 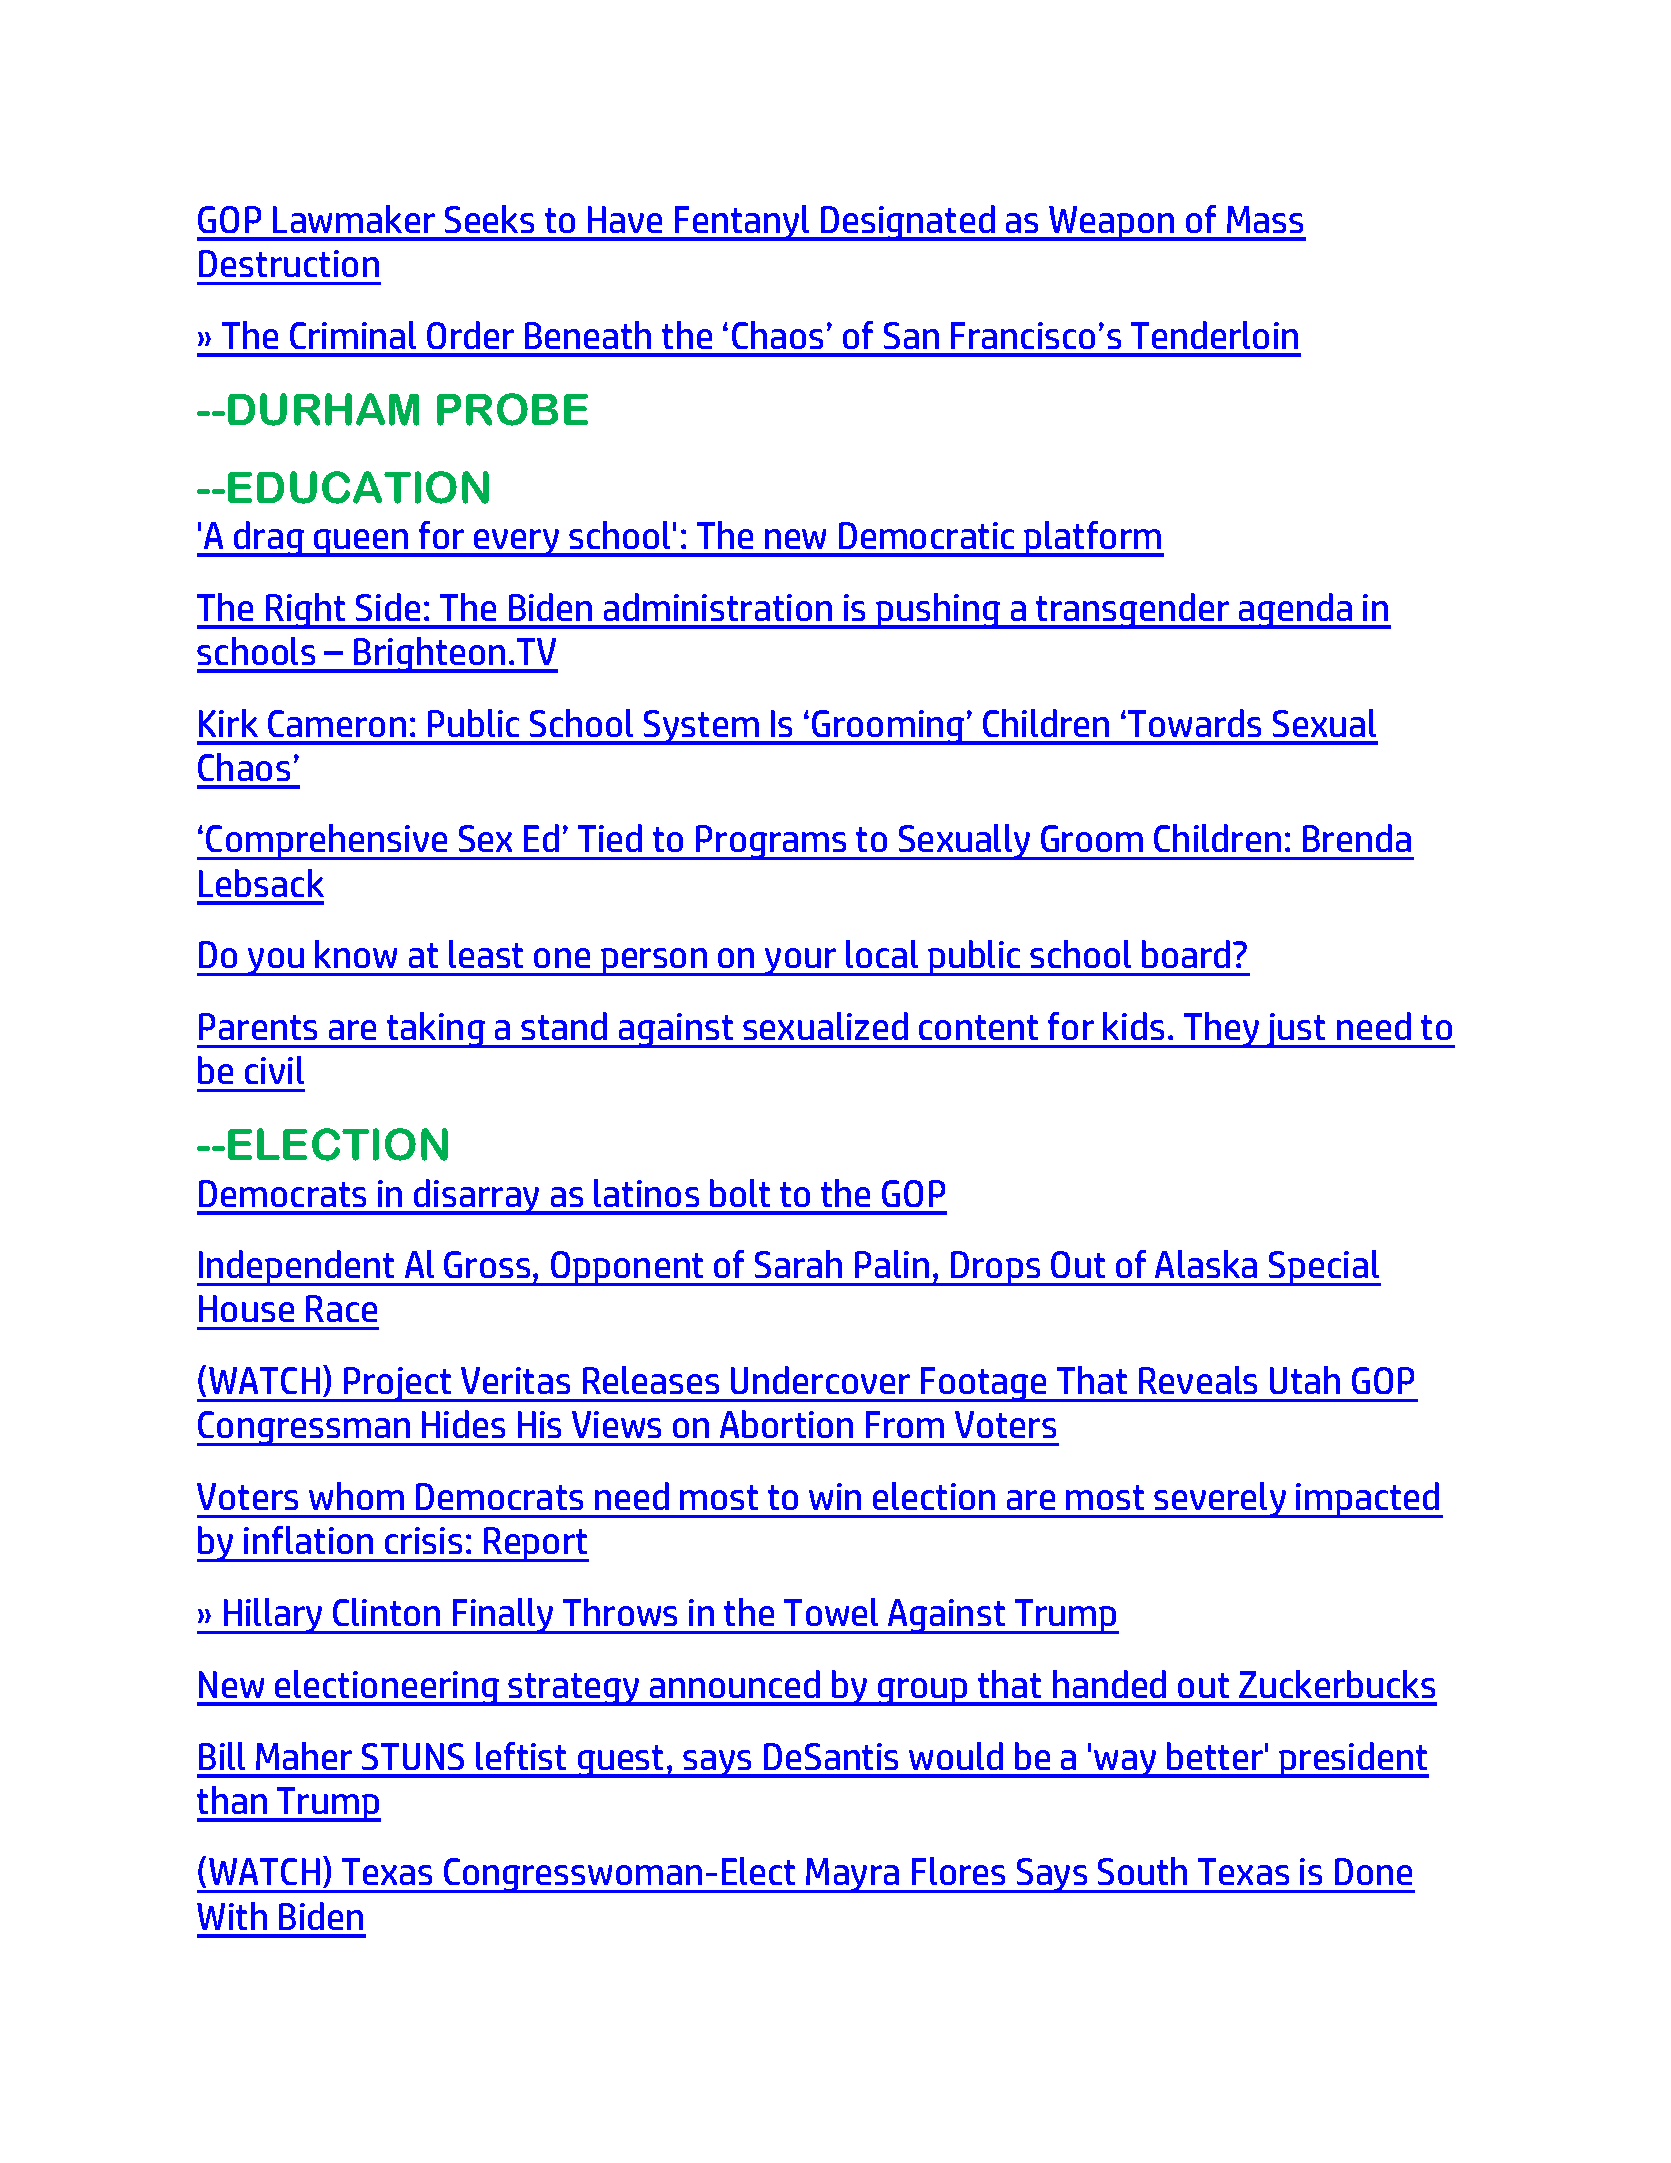 What do you see at coordinates (1198, 1380) in the screenshot?
I see `Reveals` at bounding box center [1198, 1380].
